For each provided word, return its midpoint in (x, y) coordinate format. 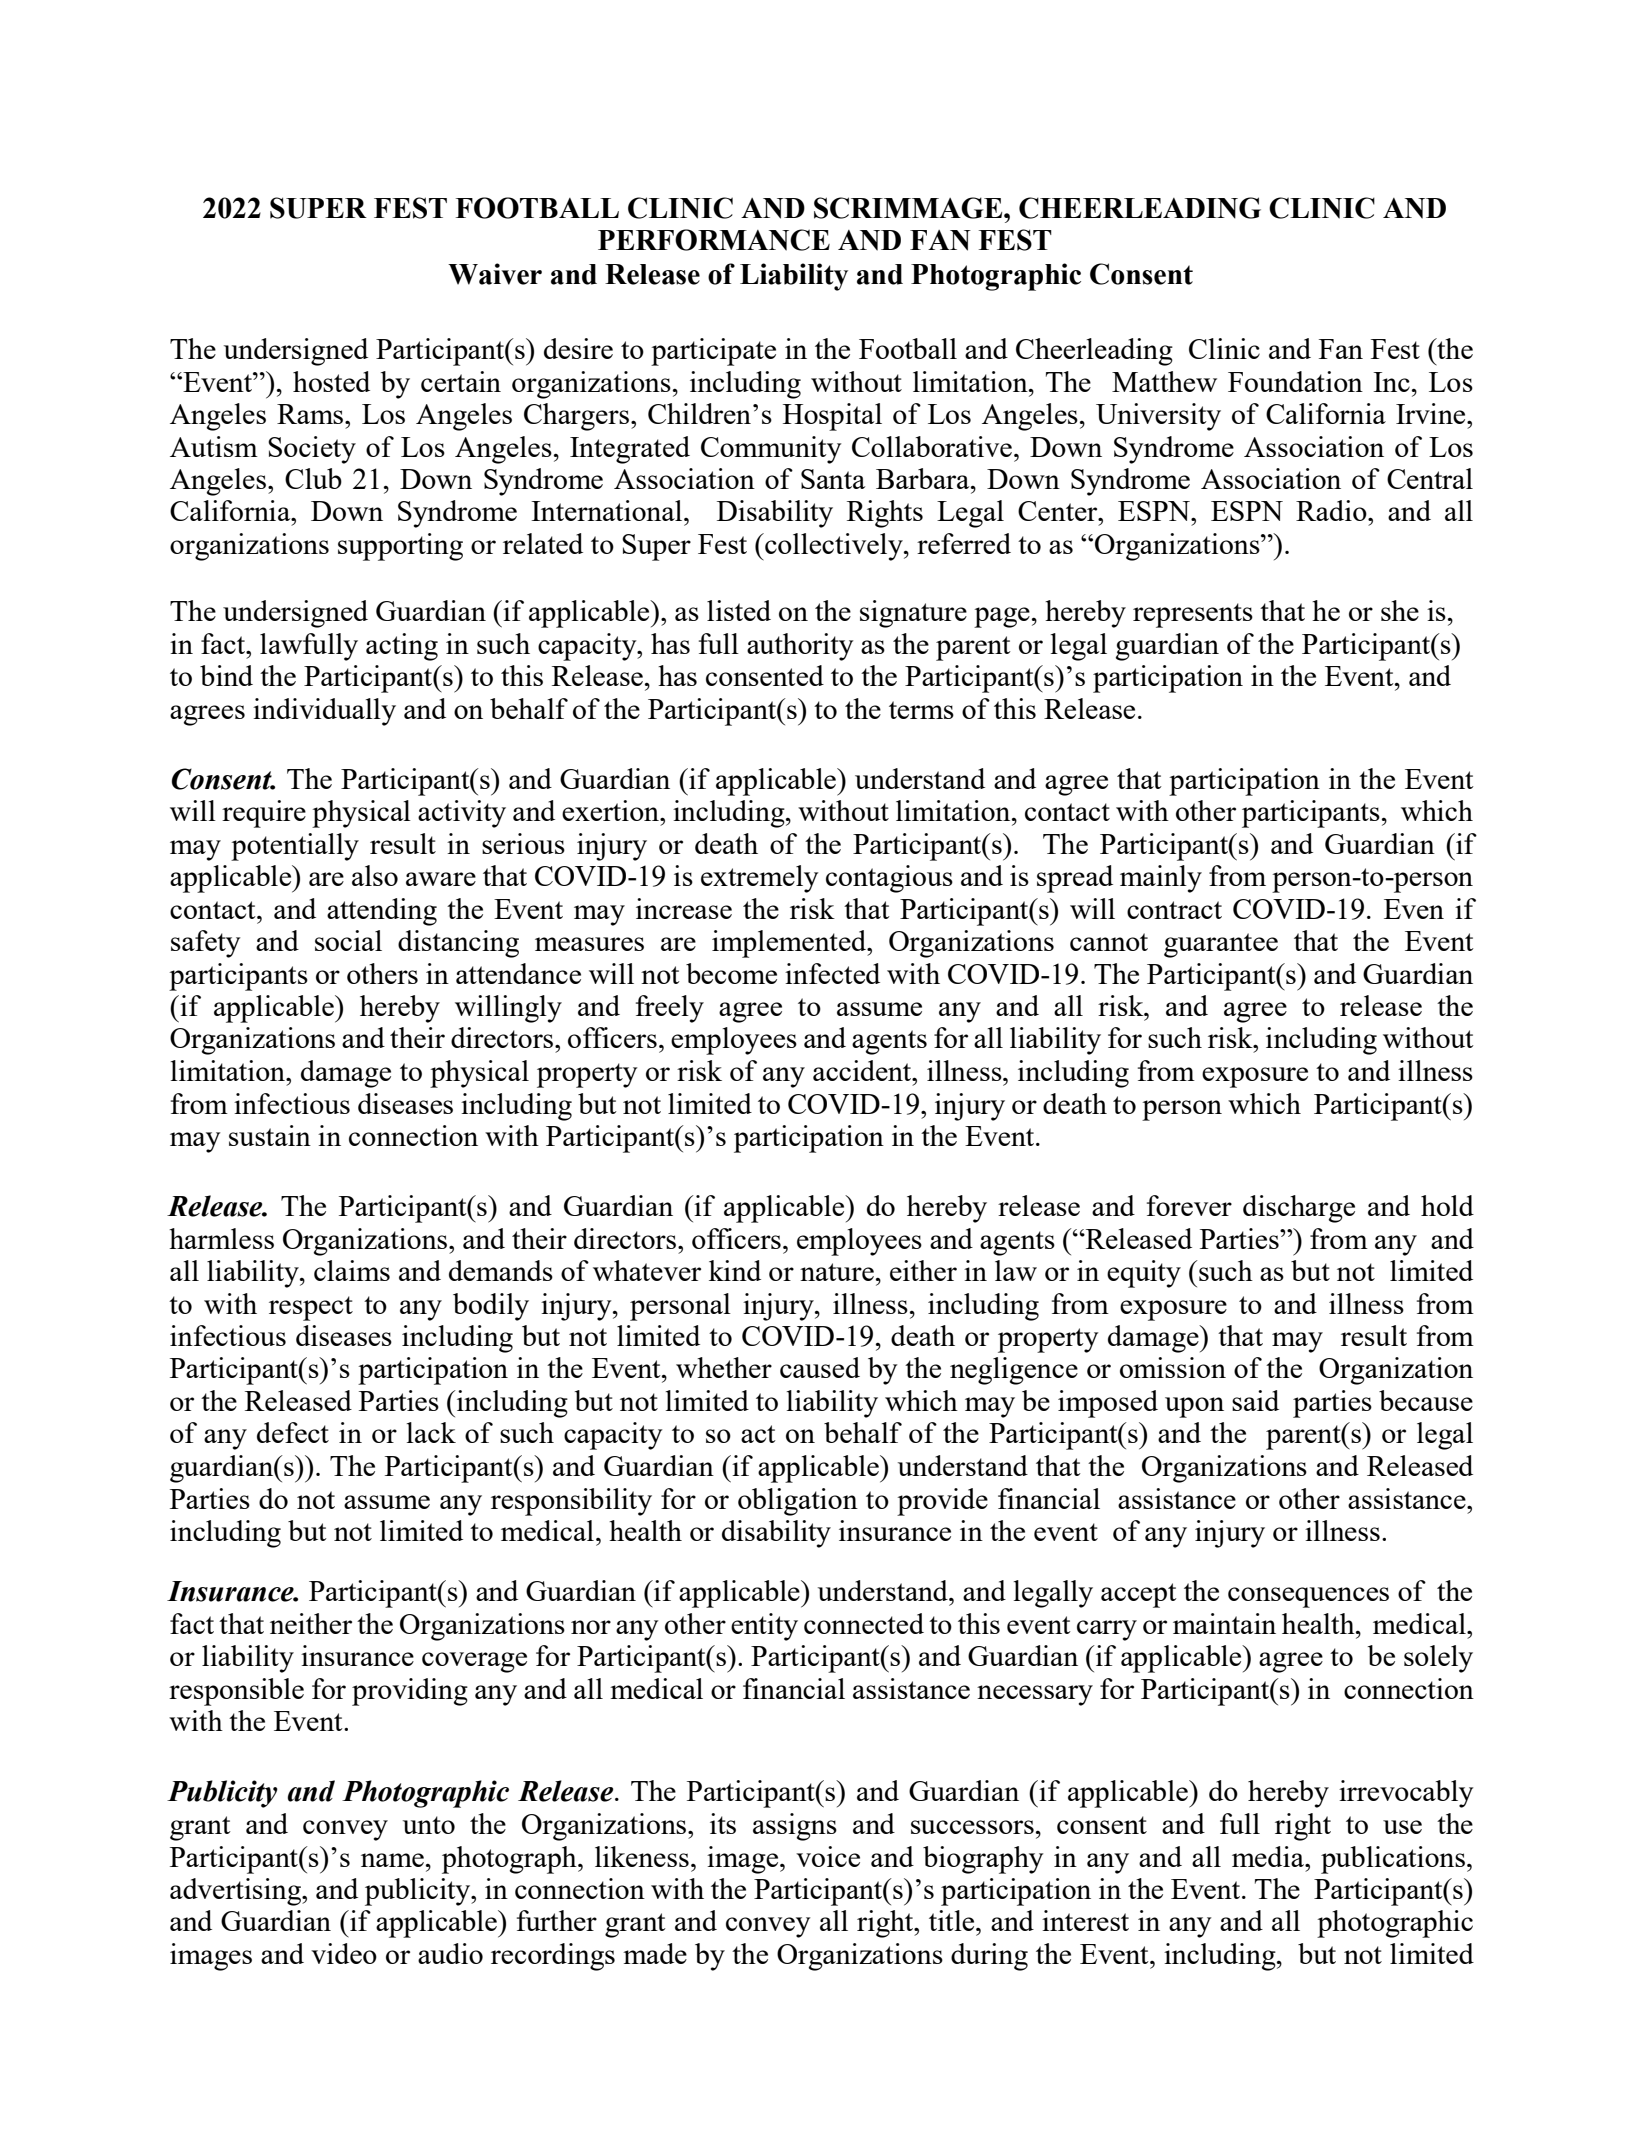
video (344, 1953)
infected (832, 973)
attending (382, 912)
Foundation (1295, 381)
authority (800, 647)
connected (864, 1623)
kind (735, 1270)
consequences (1308, 1597)
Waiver (495, 274)
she (1400, 610)
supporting (400, 547)
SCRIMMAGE (909, 208)
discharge (1299, 1209)
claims (352, 1270)
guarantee (1221, 945)
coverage (474, 1662)
